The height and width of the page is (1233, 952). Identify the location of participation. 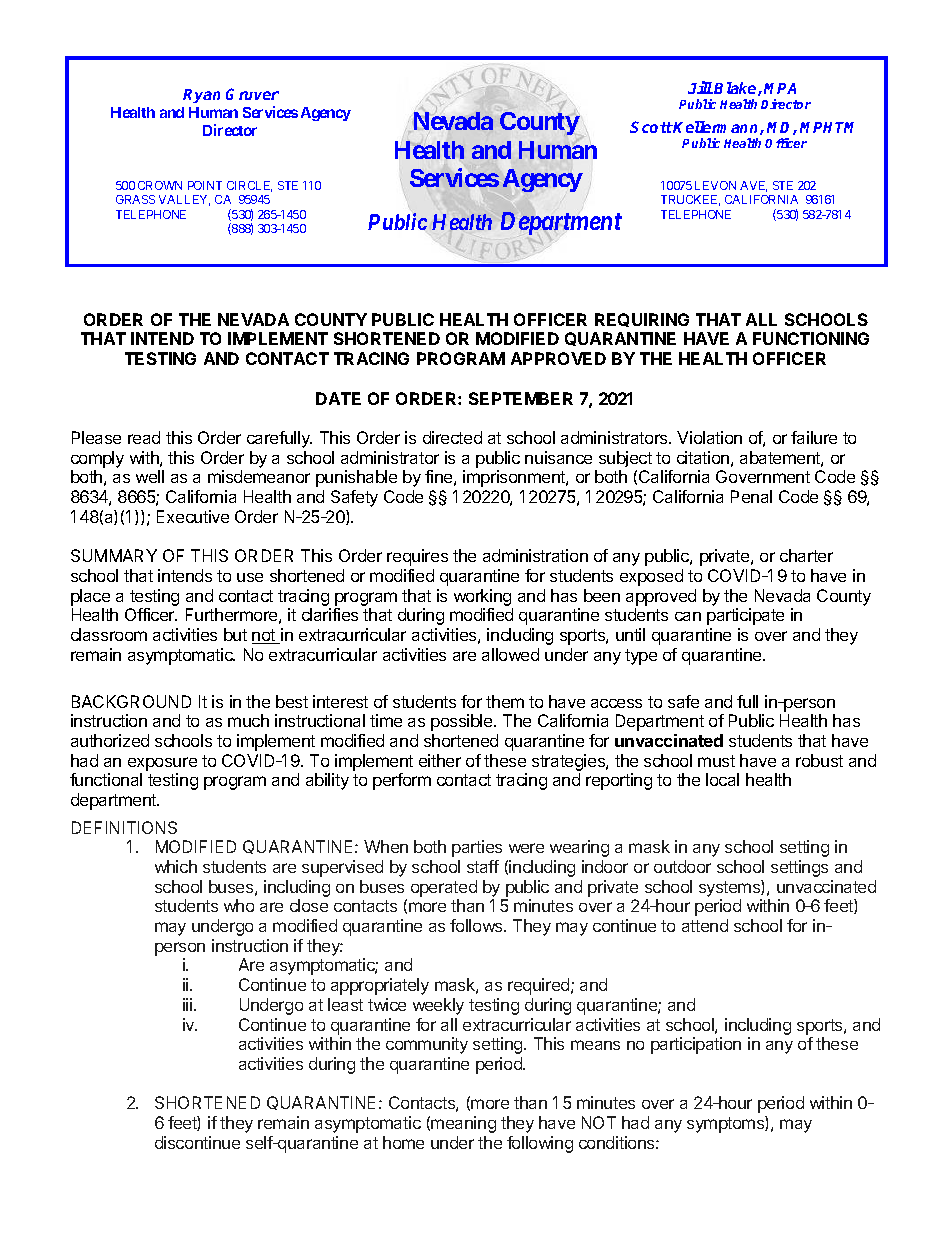
(696, 1045).
